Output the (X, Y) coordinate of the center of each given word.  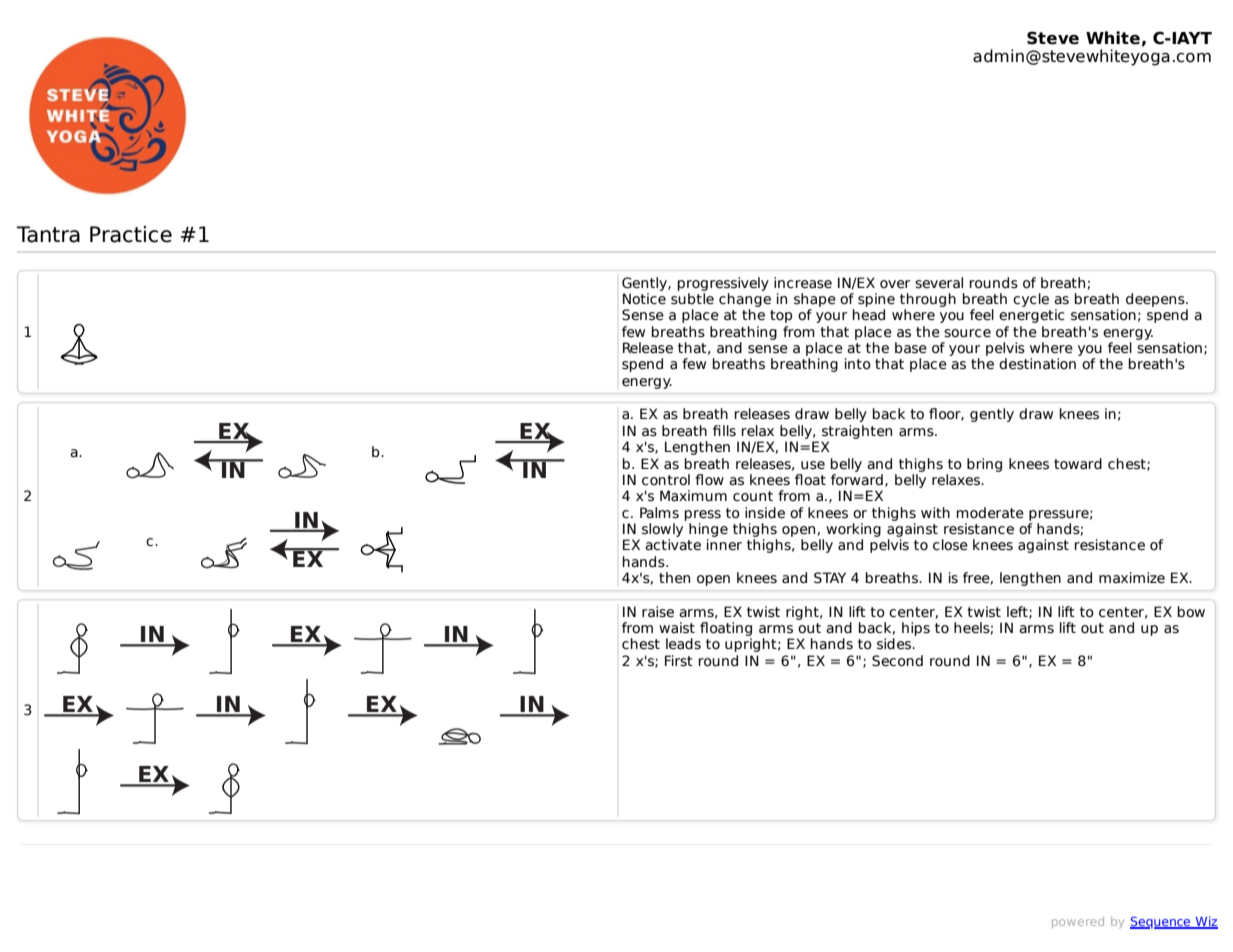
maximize (1132, 578)
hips (916, 629)
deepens (1156, 300)
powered (1078, 922)
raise (658, 612)
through (928, 300)
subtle (692, 299)
